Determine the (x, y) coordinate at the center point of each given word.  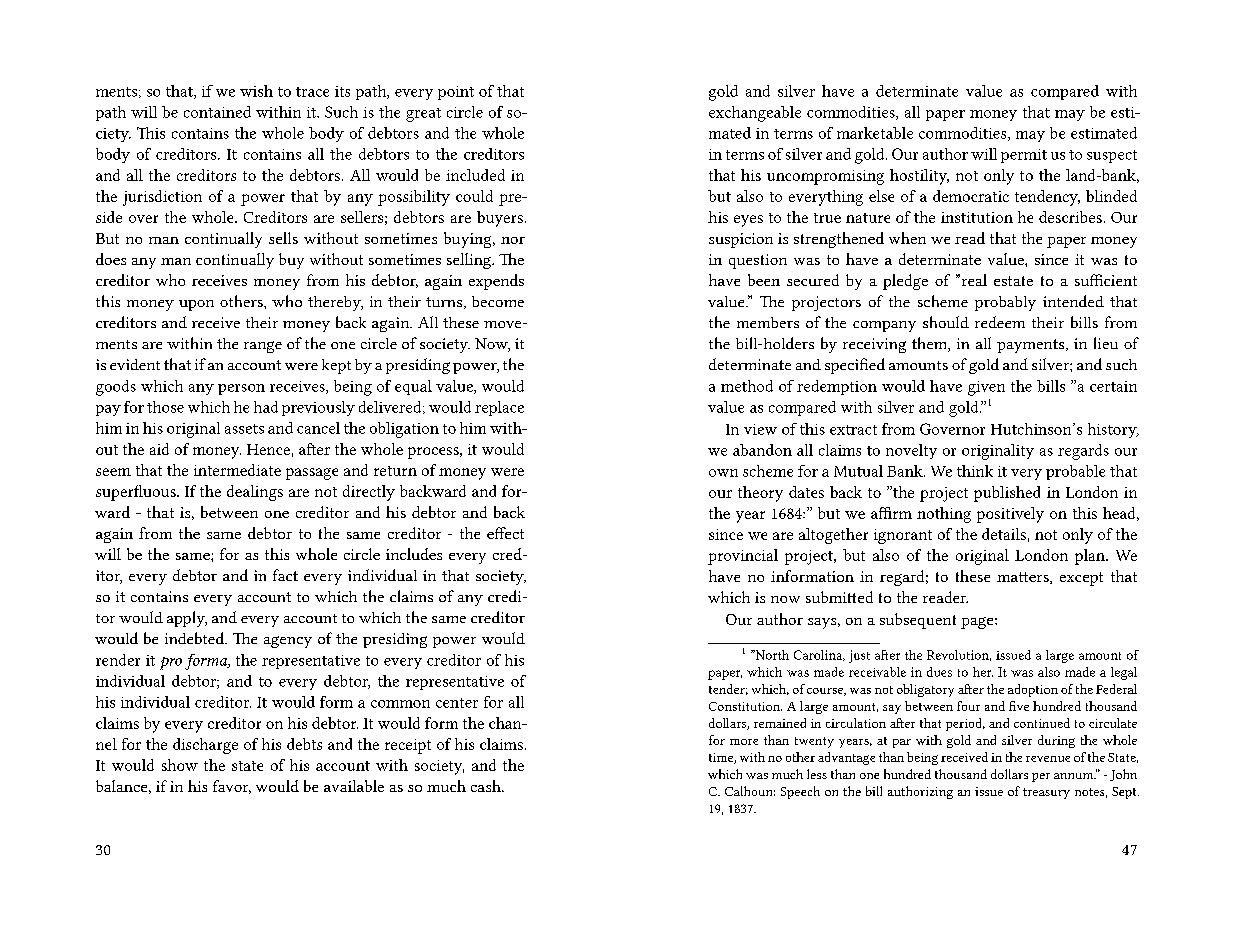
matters (1024, 578)
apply (187, 619)
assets (244, 429)
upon (196, 305)
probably (1005, 303)
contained (217, 112)
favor (232, 787)
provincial (743, 557)
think (975, 471)
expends (496, 282)
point (456, 93)
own (723, 473)
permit (1024, 156)
